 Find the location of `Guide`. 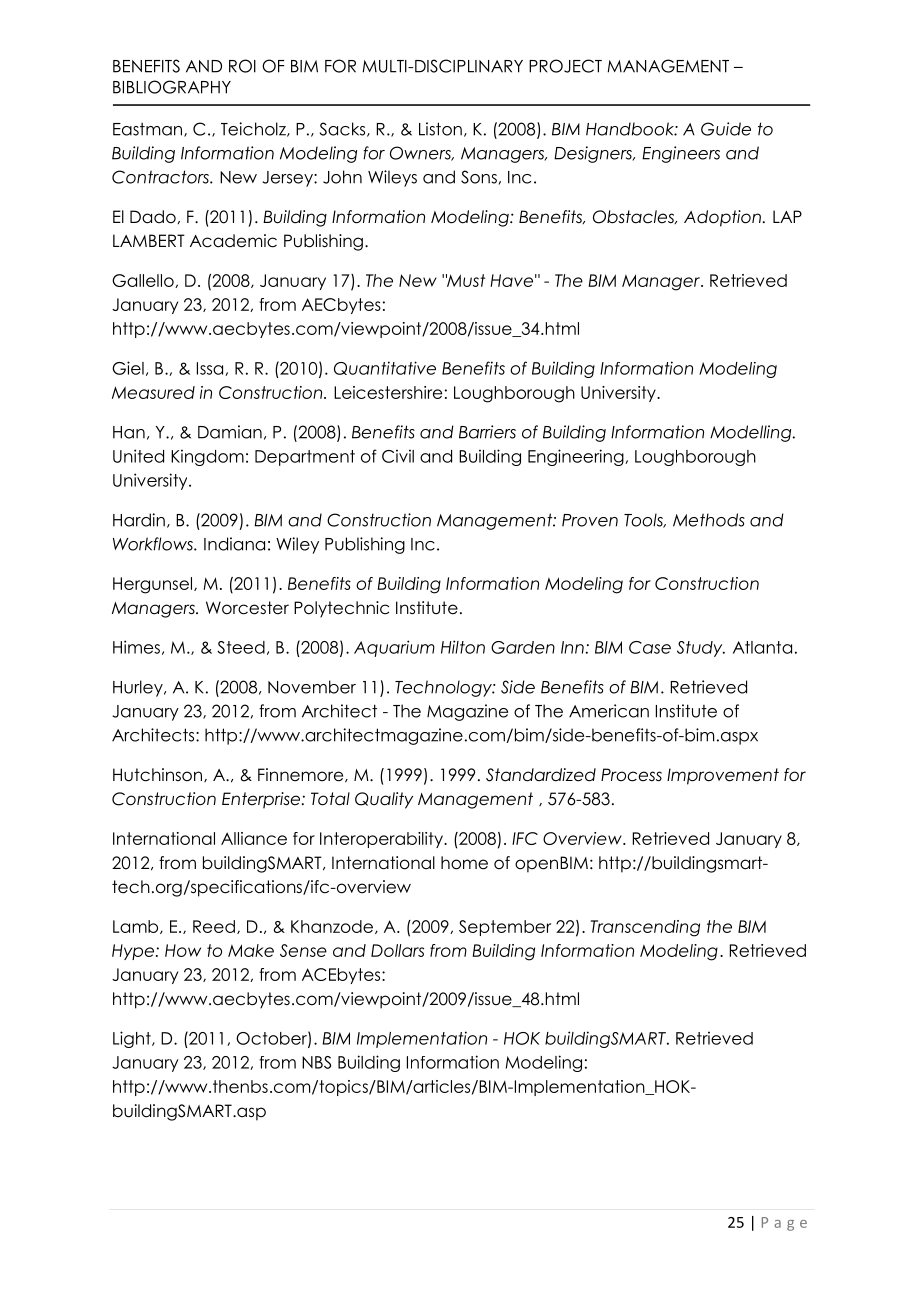

Guide is located at coordinates (726, 129).
